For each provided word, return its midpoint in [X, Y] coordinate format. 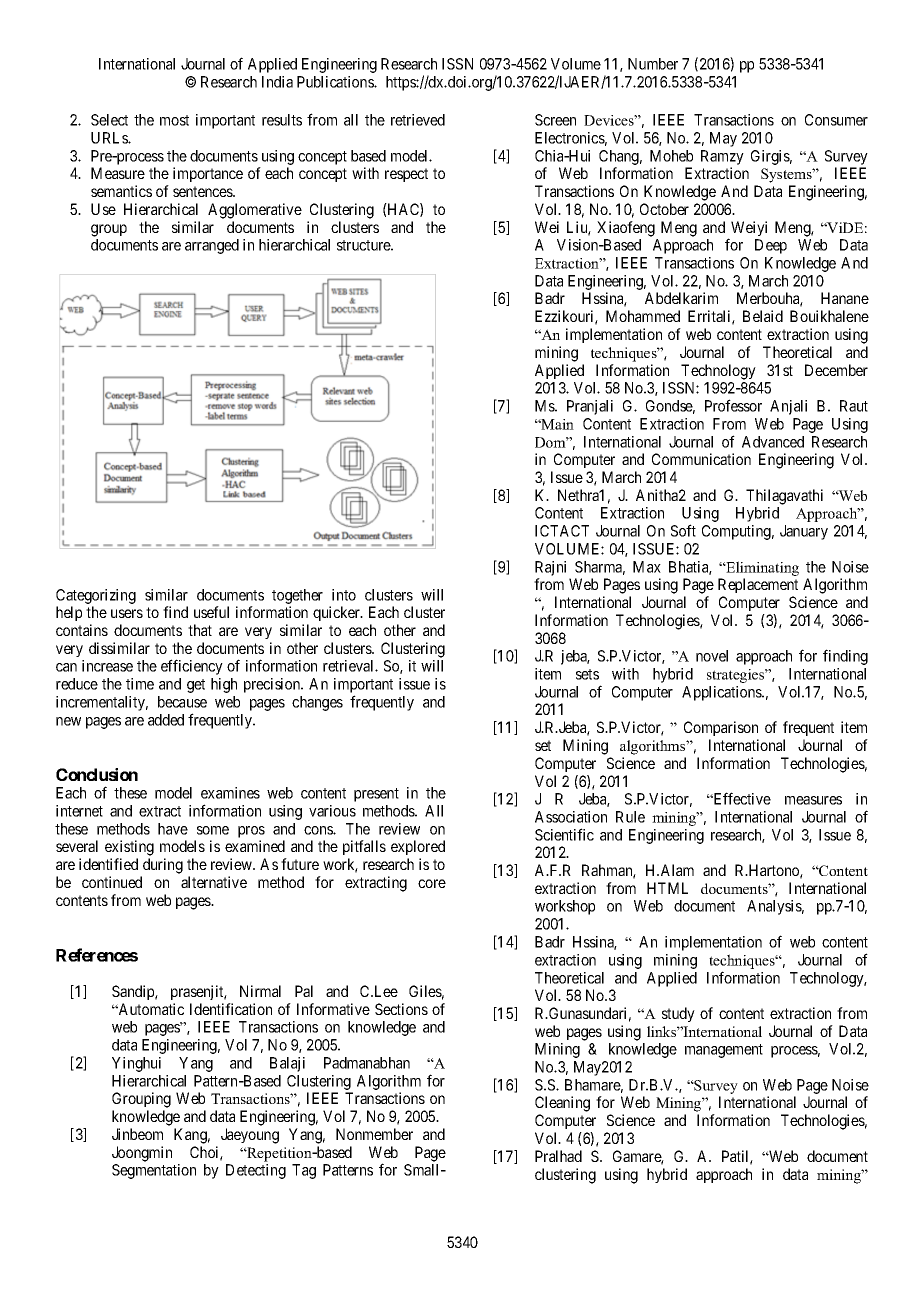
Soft [683, 530]
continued [112, 882]
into [344, 595]
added [166, 720]
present [376, 795]
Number [653, 64]
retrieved [418, 120]
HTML [667, 888]
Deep [771, 246]
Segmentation [154, 1171]
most [174, 120]
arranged [212, 246]
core [432, 883]
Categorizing [96, 596]
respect [406, 175]
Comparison [721, 728]
